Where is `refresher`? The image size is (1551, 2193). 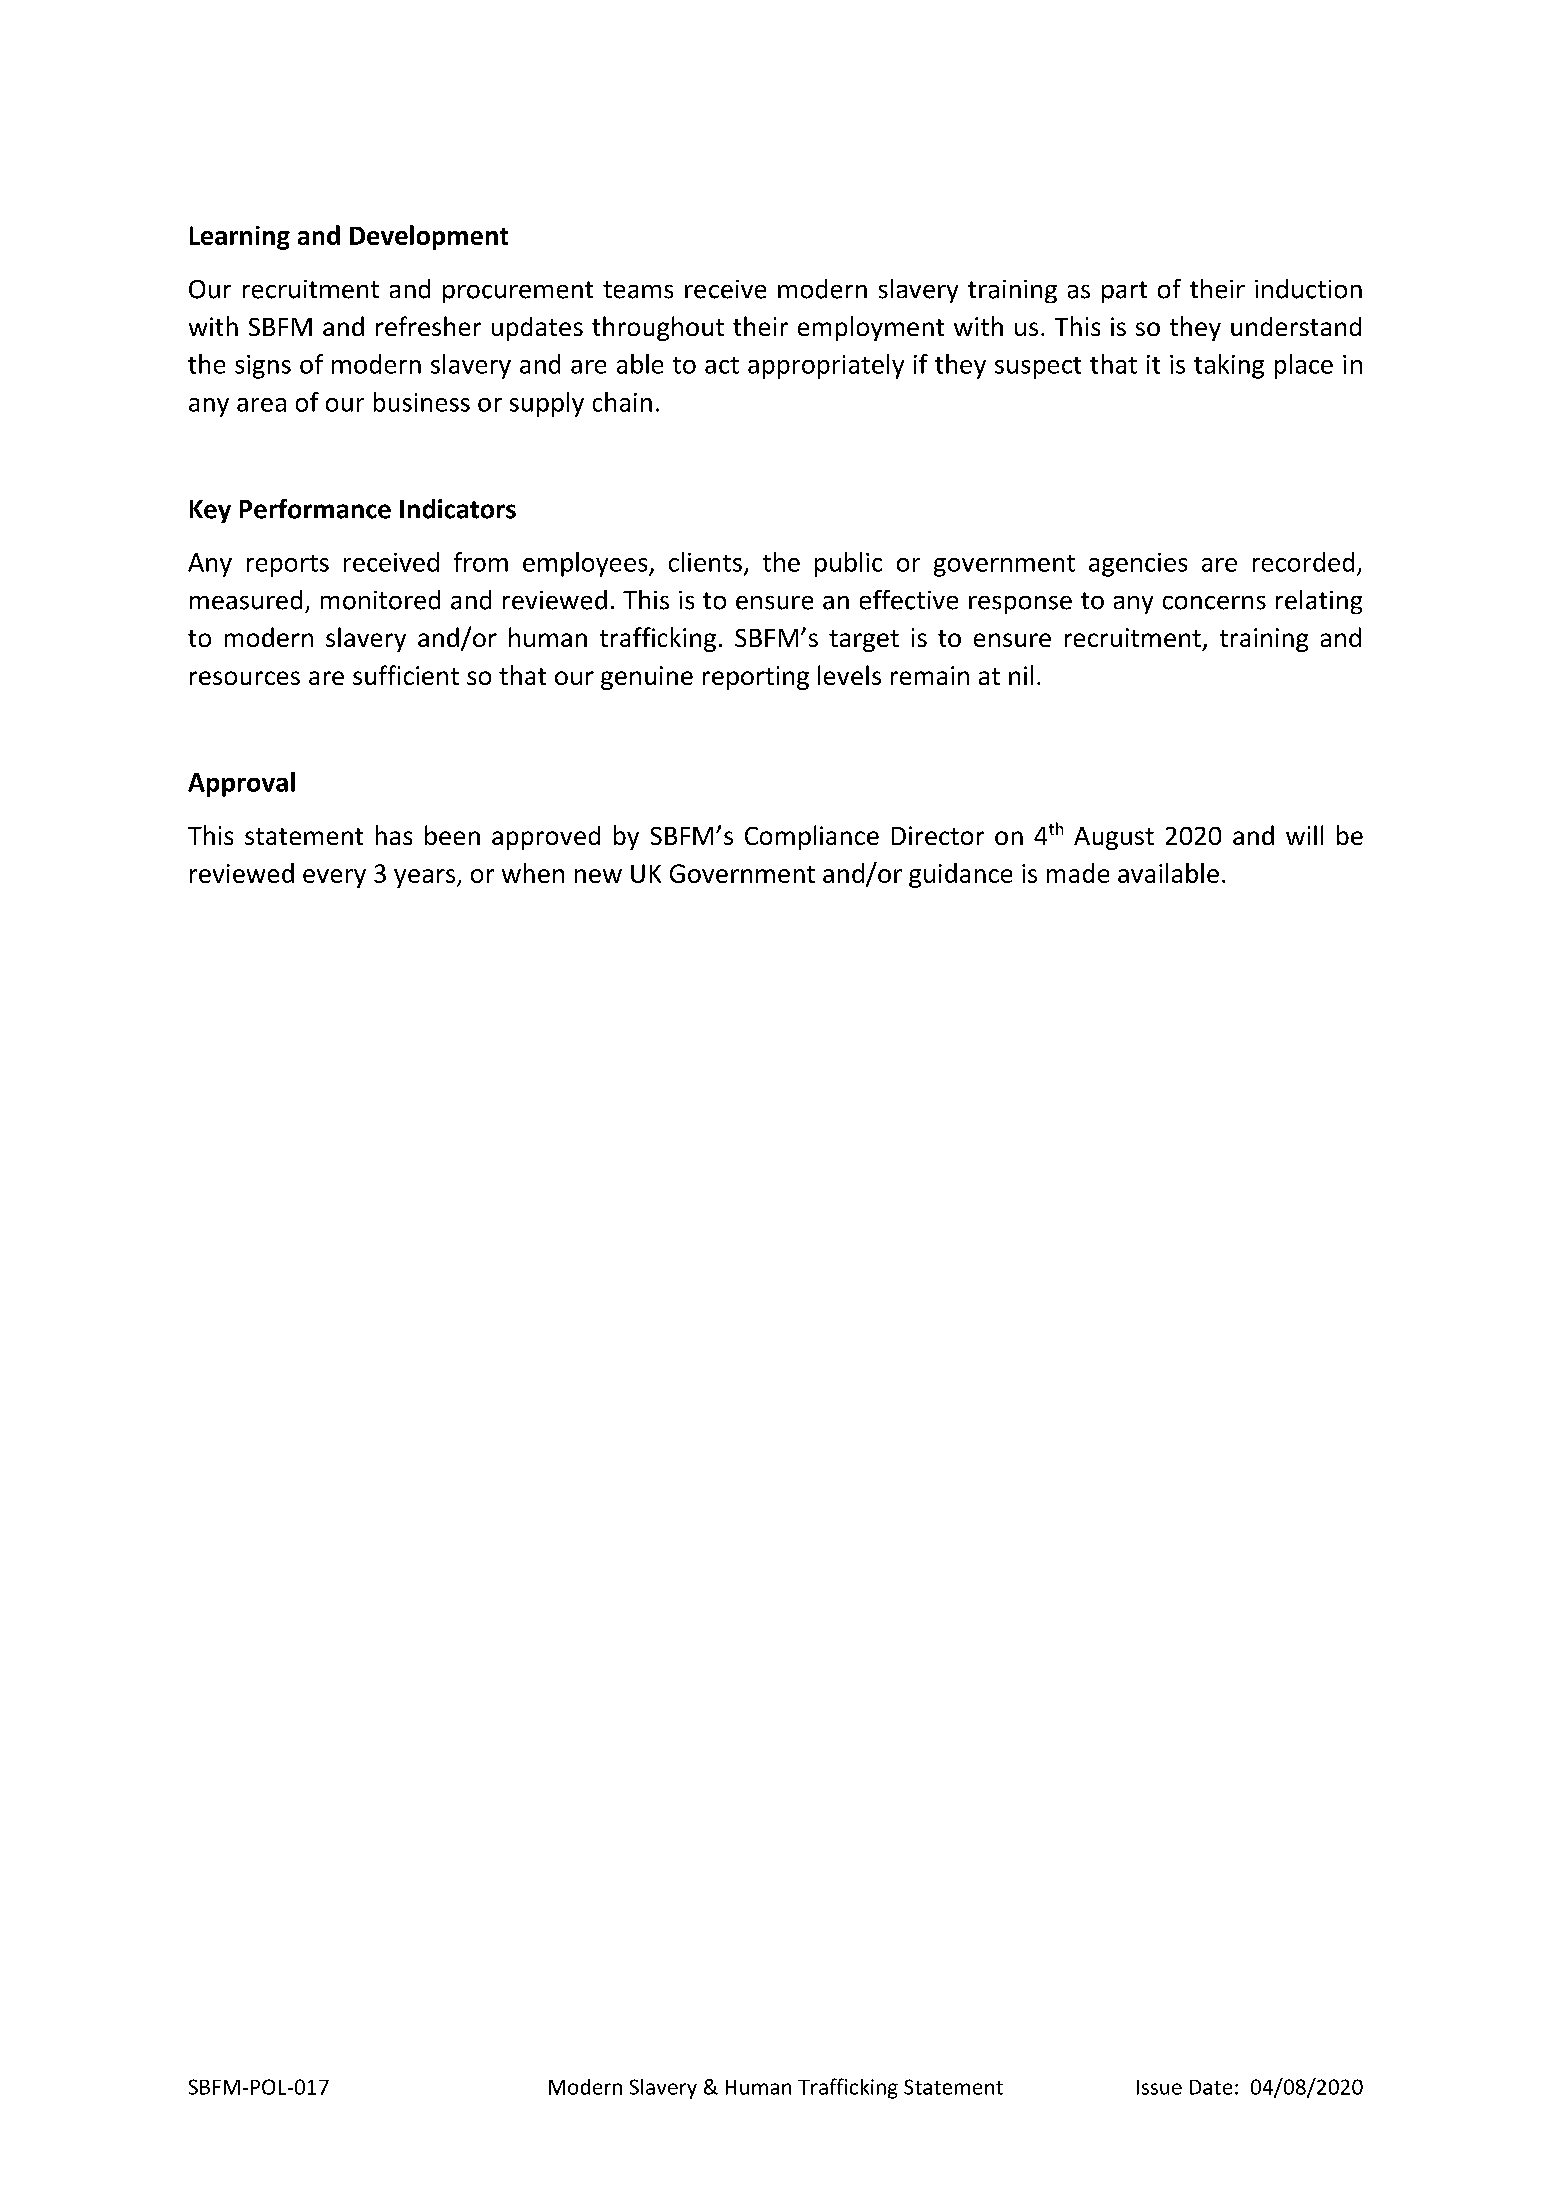
refresher is located at coordinates (428, 326).
